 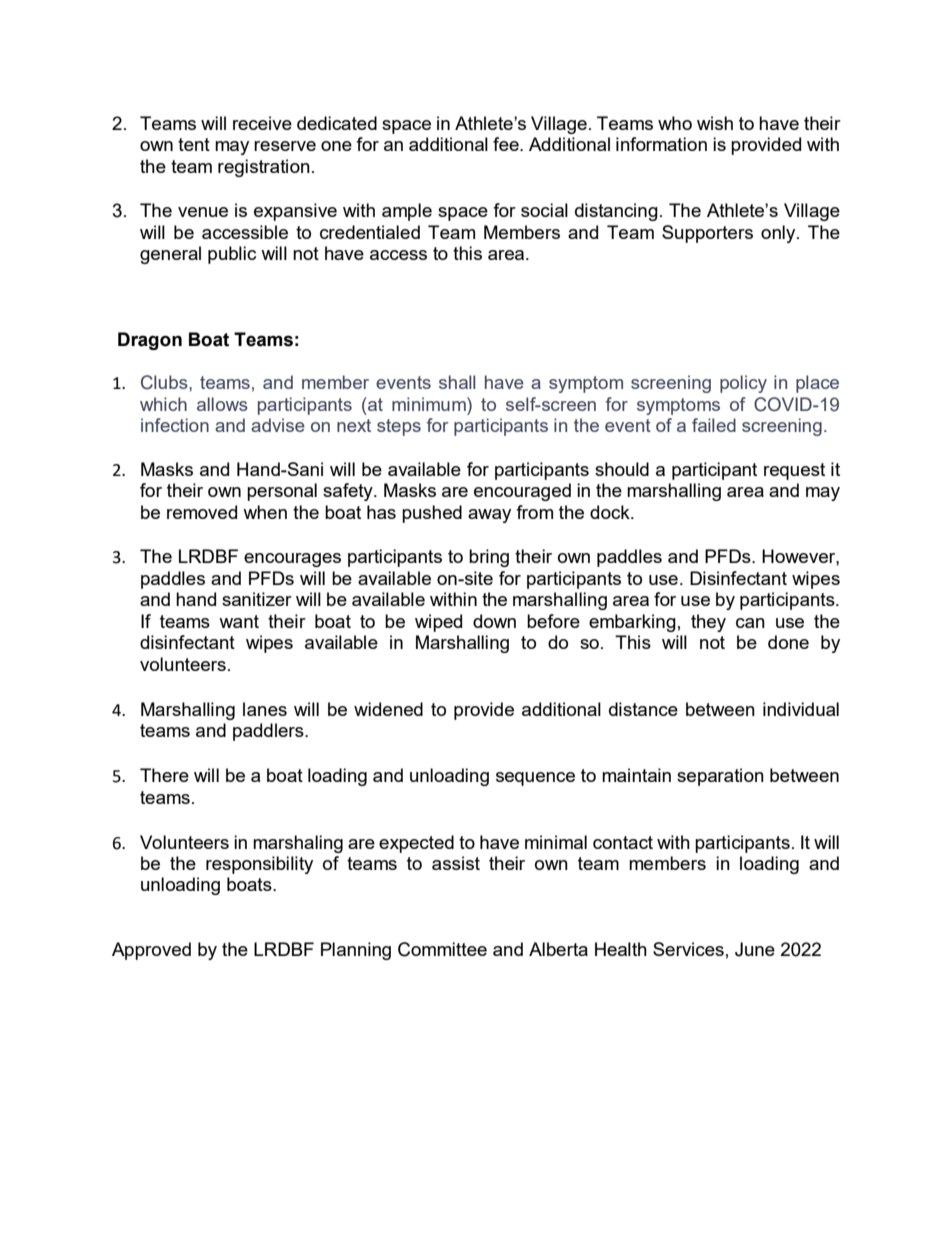 What do you see at coordinates (430, 404) in the page?
I see `minimum` at bounding box center [430, 404].
